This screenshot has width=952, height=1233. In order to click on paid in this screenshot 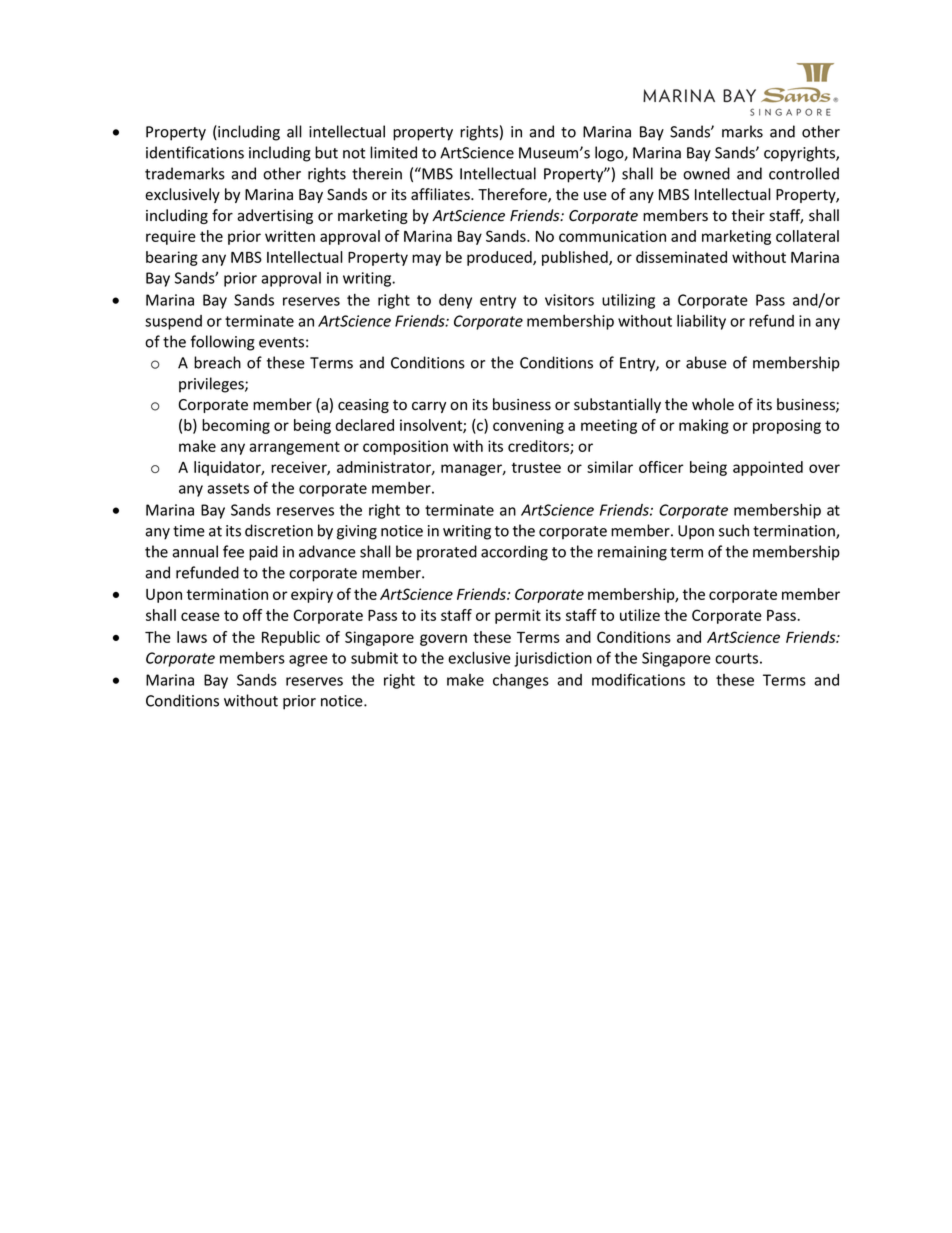, I will do `click(263, 553)`.
